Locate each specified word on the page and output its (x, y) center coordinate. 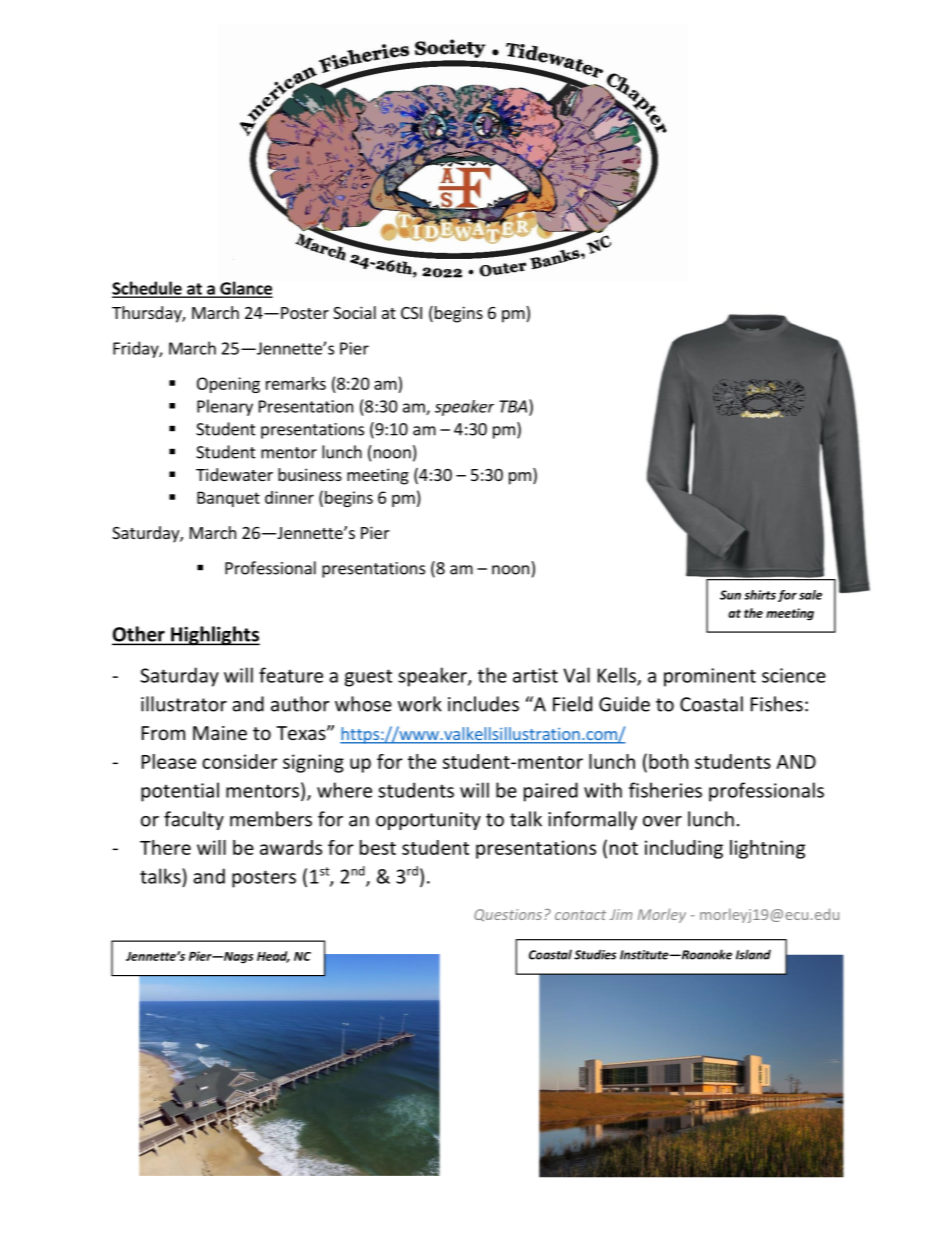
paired (551, 792)
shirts (760, 595)
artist (535, 675)
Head (273, 957)
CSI (411, 313)
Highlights (214, 636)
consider (240, 761)
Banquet (228, 499)
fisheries (665, 790)
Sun (730, 595)
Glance (245, 289)
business (310, 474)
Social (354, 312)
